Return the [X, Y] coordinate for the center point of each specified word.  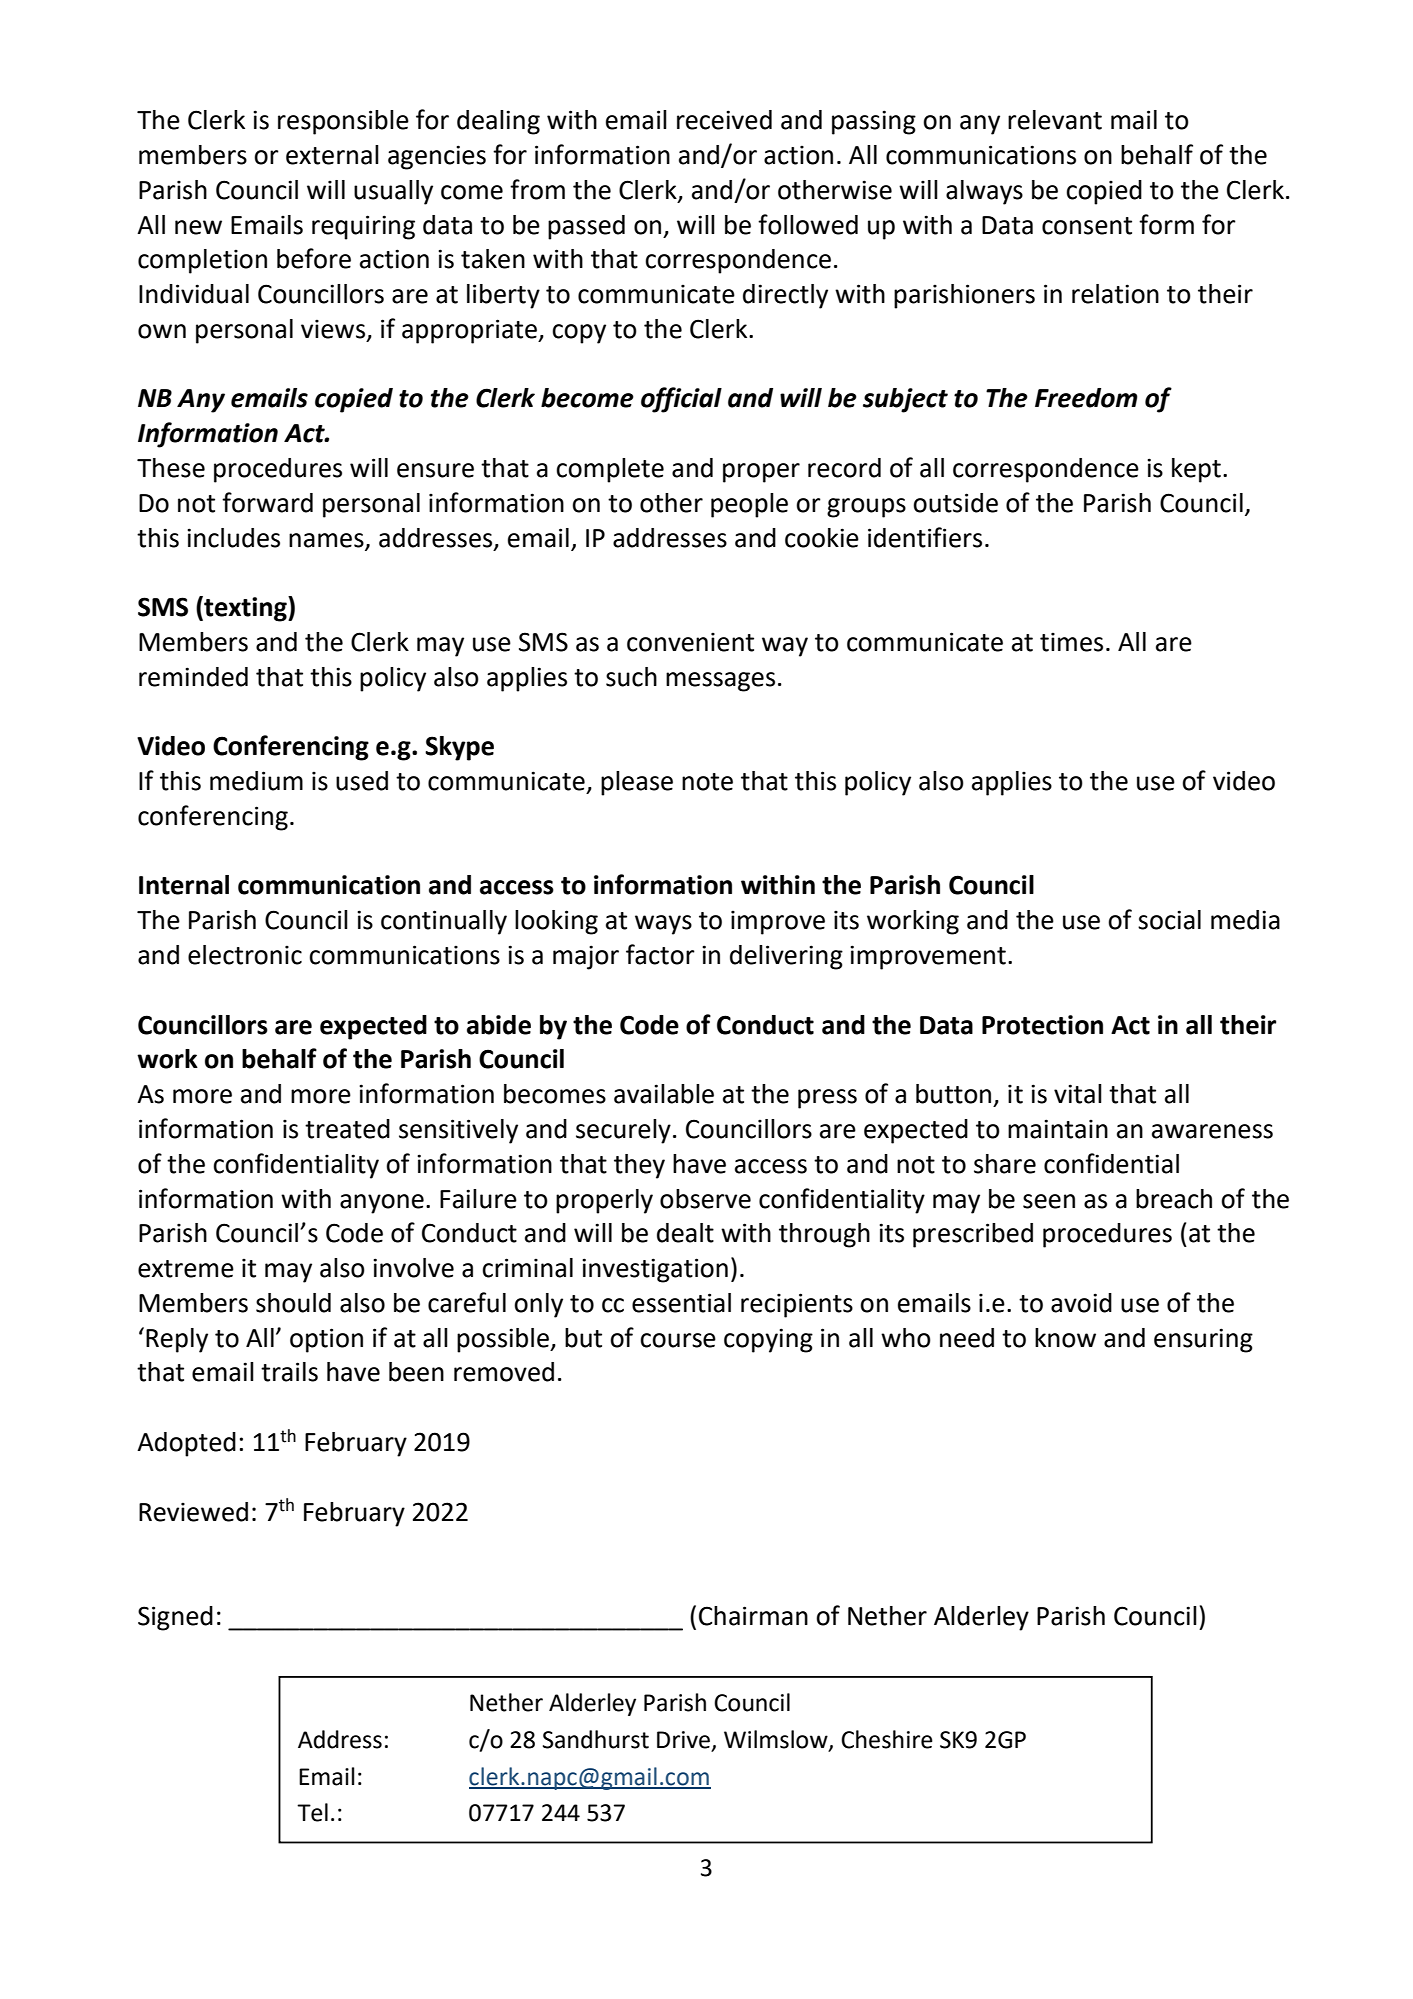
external [332, 155]
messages [720, 682]
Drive [683, 1740]
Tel [312, 1812]
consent [1087, 226]
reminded [193, 677]
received [724, 120]
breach [1174, 1199]
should [293, 1303]
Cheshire [887, 1739]
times [1071, 642]
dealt [685, 1233]
